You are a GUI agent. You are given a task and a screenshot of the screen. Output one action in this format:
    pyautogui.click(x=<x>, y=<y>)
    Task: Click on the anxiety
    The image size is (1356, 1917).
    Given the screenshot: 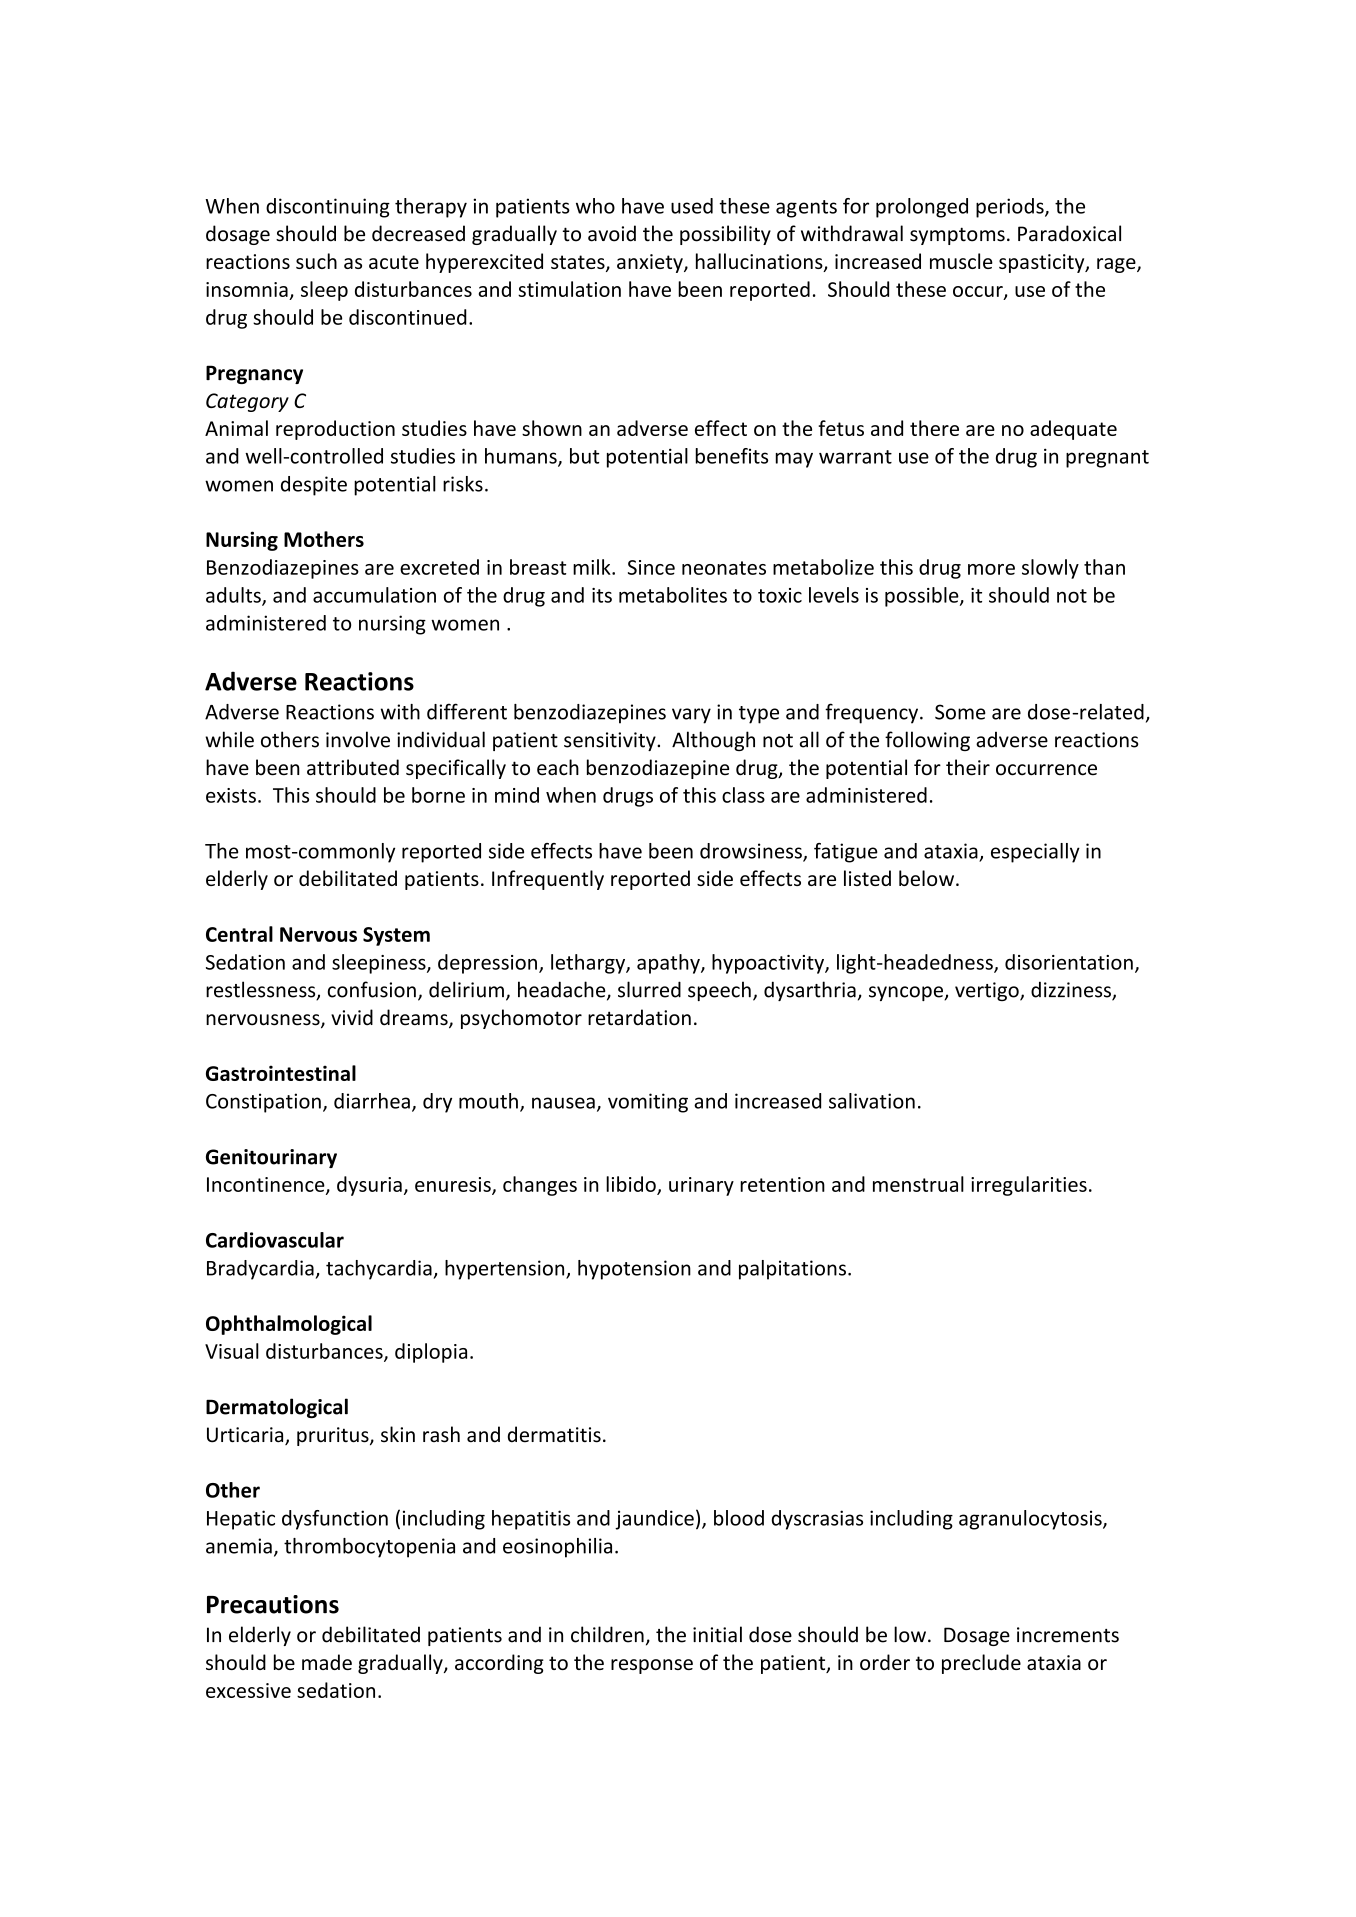 What is the action you would take?
    pyautogui.click(x=651, y=263)
